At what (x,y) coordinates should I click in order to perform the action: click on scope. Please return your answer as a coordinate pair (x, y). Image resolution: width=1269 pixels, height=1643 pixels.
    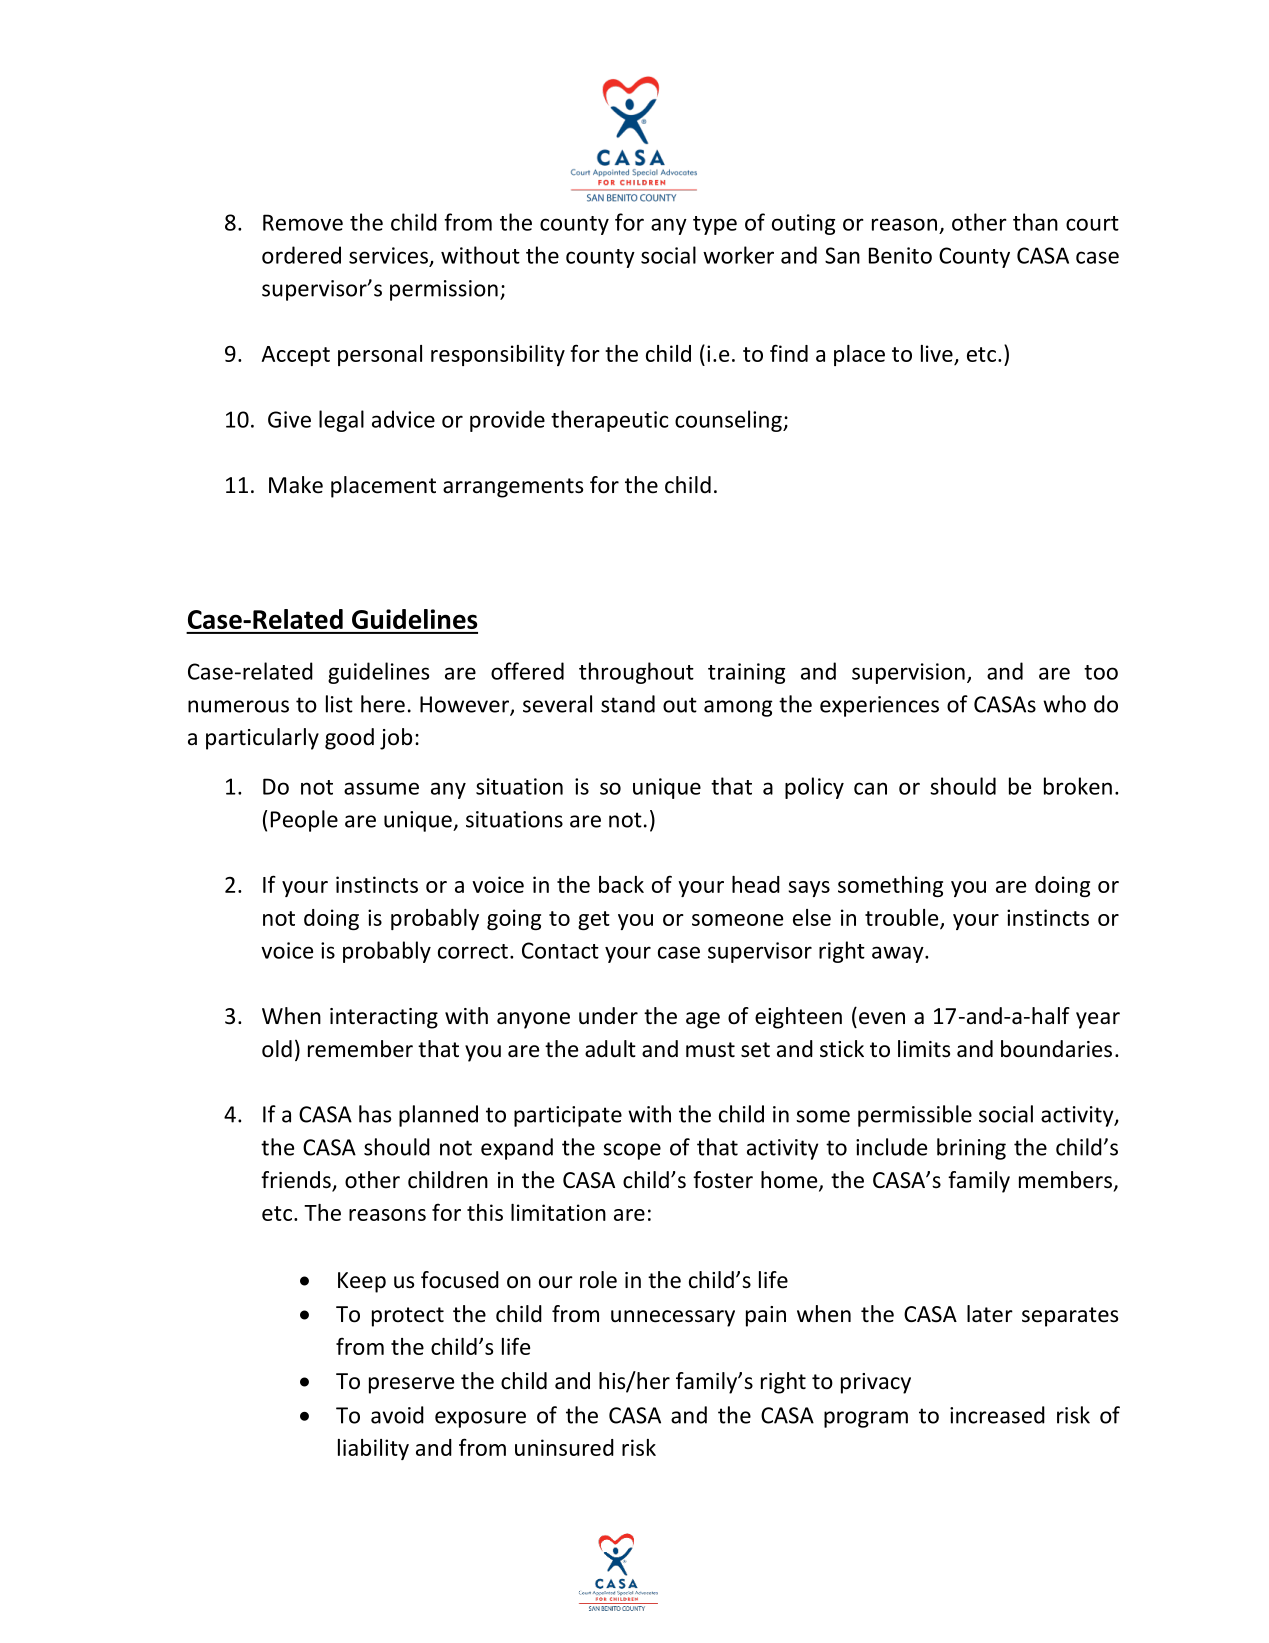
    Looking at the image, I should click on (632, 1151).
